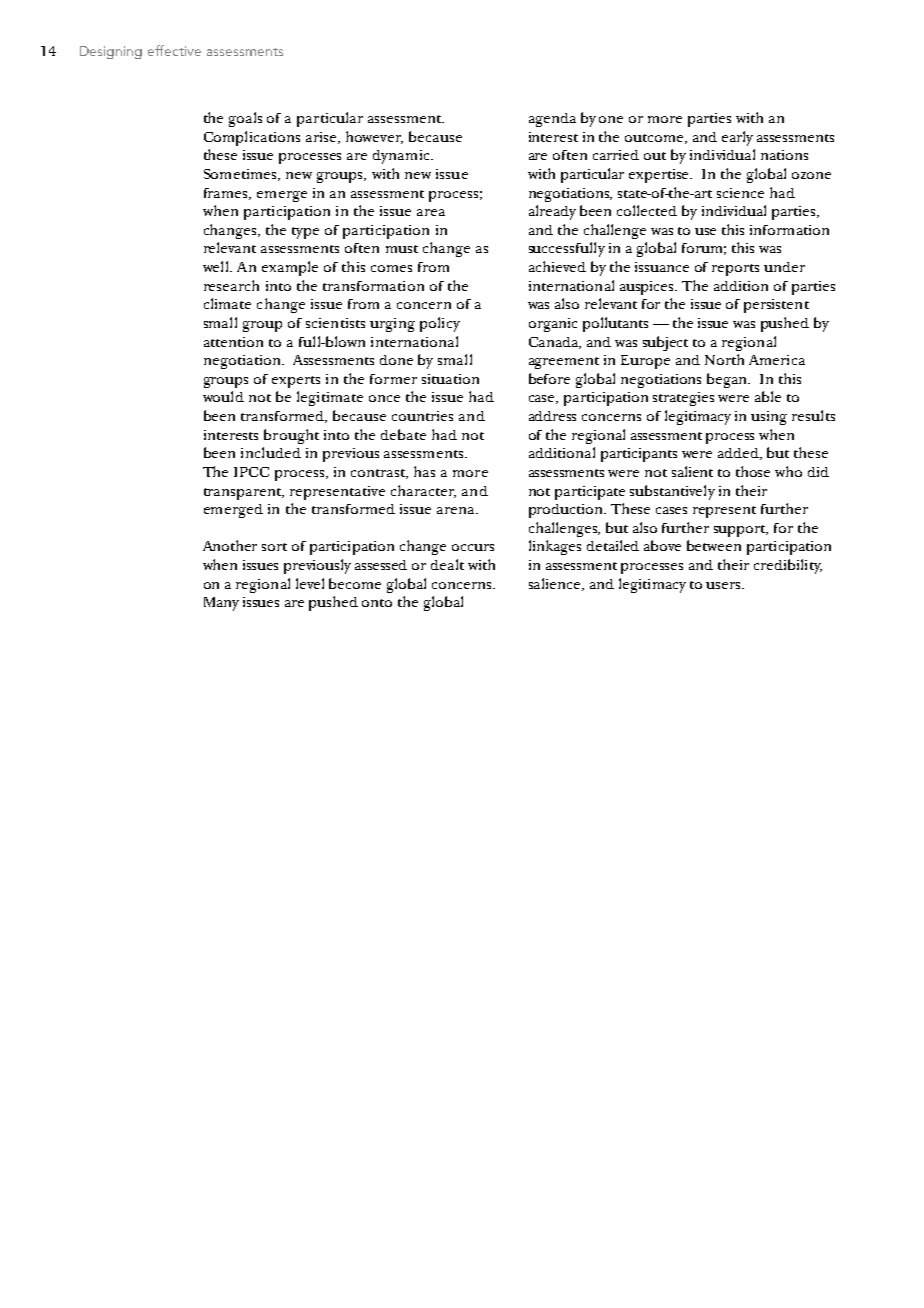 The width and height of the screenshot is (924, 1308). I want to click on countries, so click(422, 416).
